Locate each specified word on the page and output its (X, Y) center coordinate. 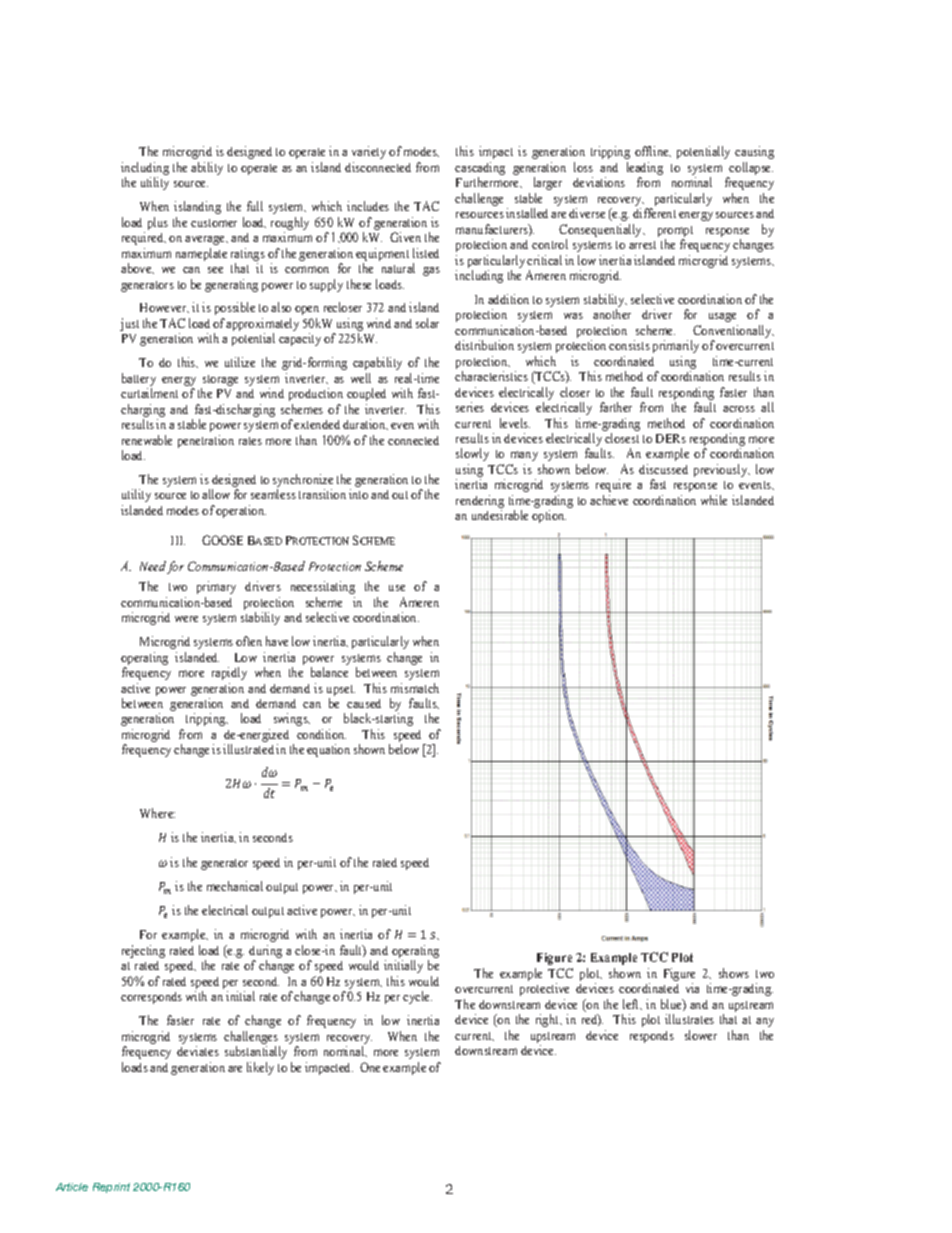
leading (645, 170)
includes (368, 206)
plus (158, 223)
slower (701, 1035)
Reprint (111, 1188)
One (370, 1067)
